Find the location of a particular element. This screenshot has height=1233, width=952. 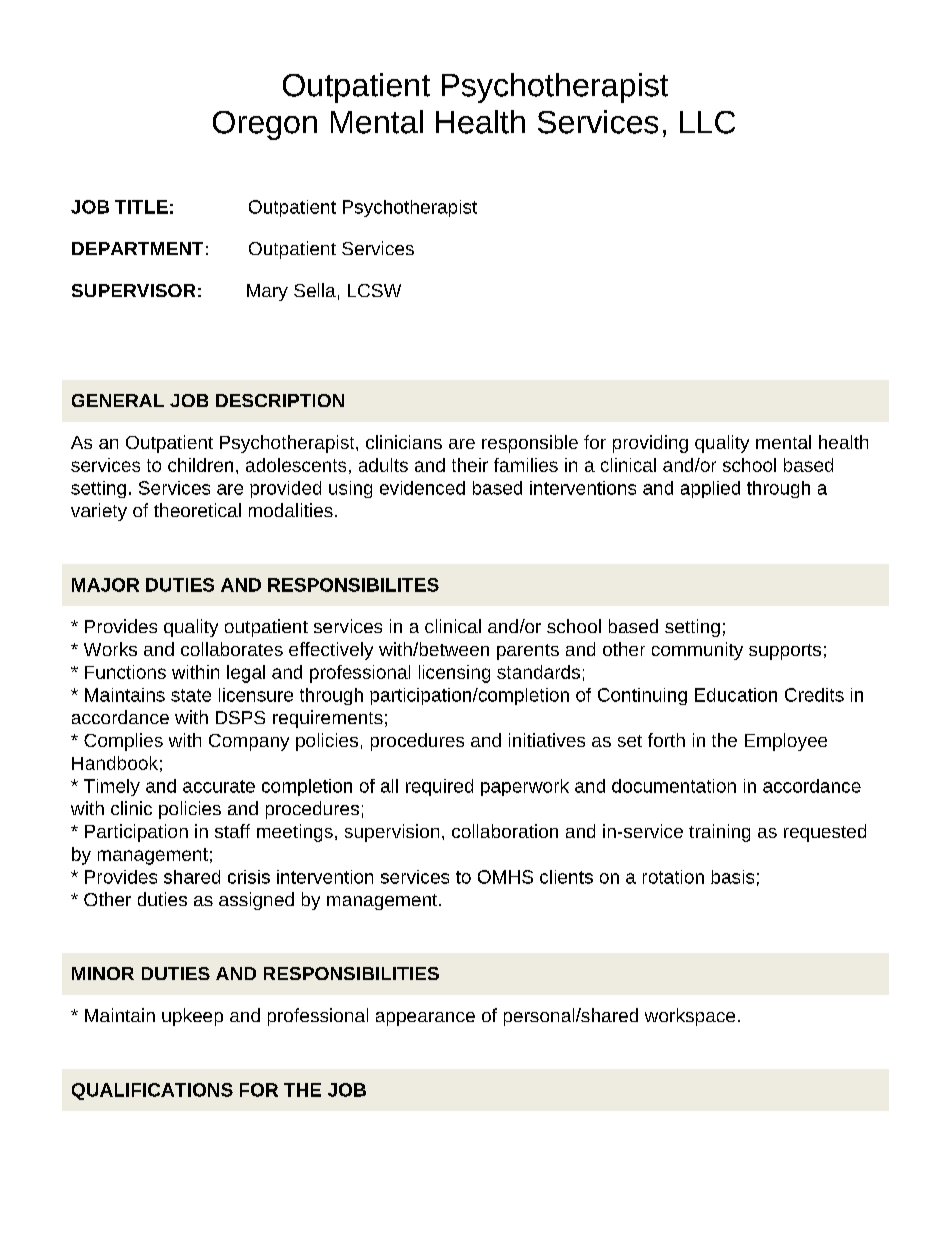

staff is located at coordinates (232, 831).
